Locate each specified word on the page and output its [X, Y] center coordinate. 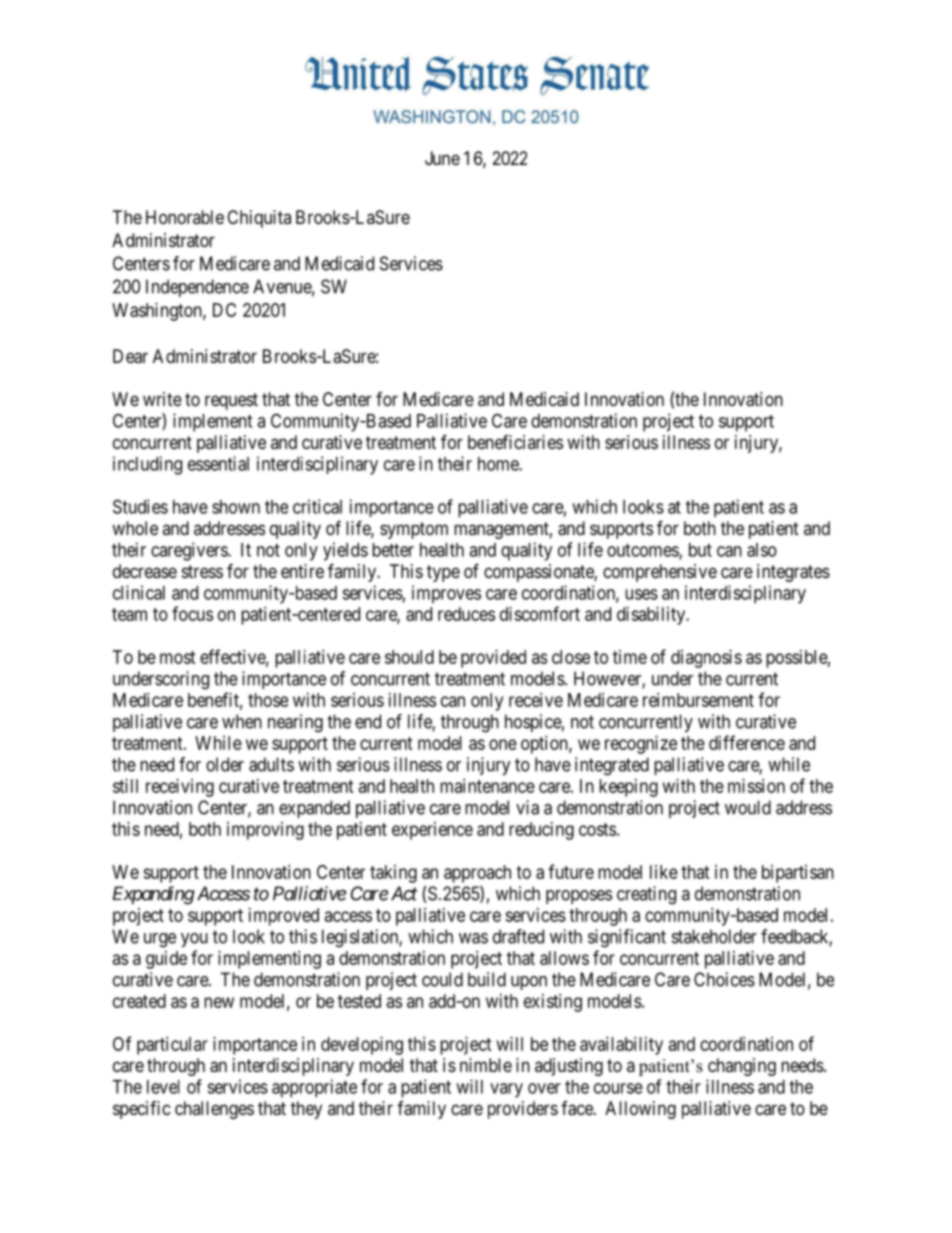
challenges [214, 1110]
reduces [466, 614]
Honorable [185, 217]
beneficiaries [515, 442]
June [442, 158]
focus [192, 613]
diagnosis [706, 659]
